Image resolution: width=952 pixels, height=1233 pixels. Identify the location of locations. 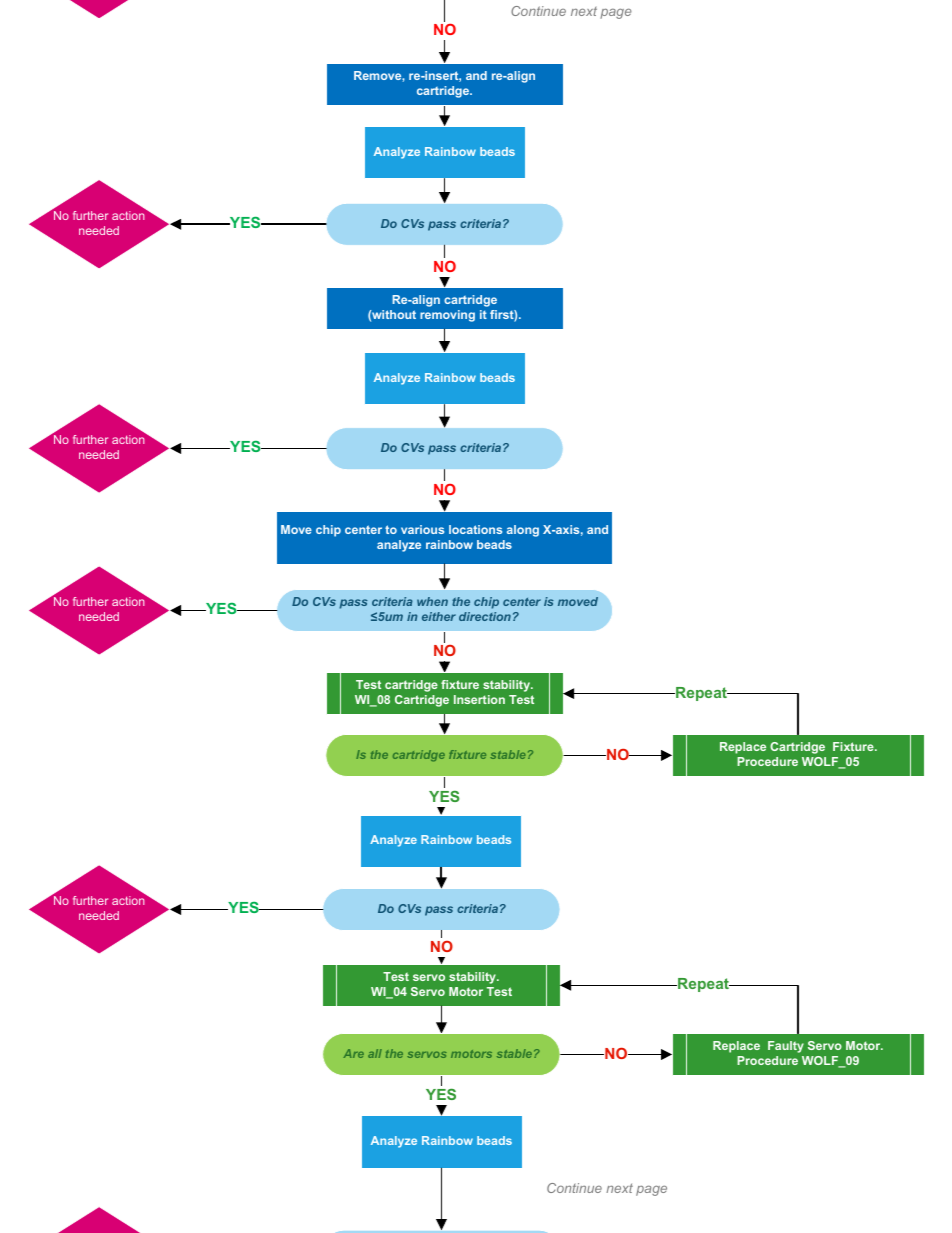
(475, 529).
